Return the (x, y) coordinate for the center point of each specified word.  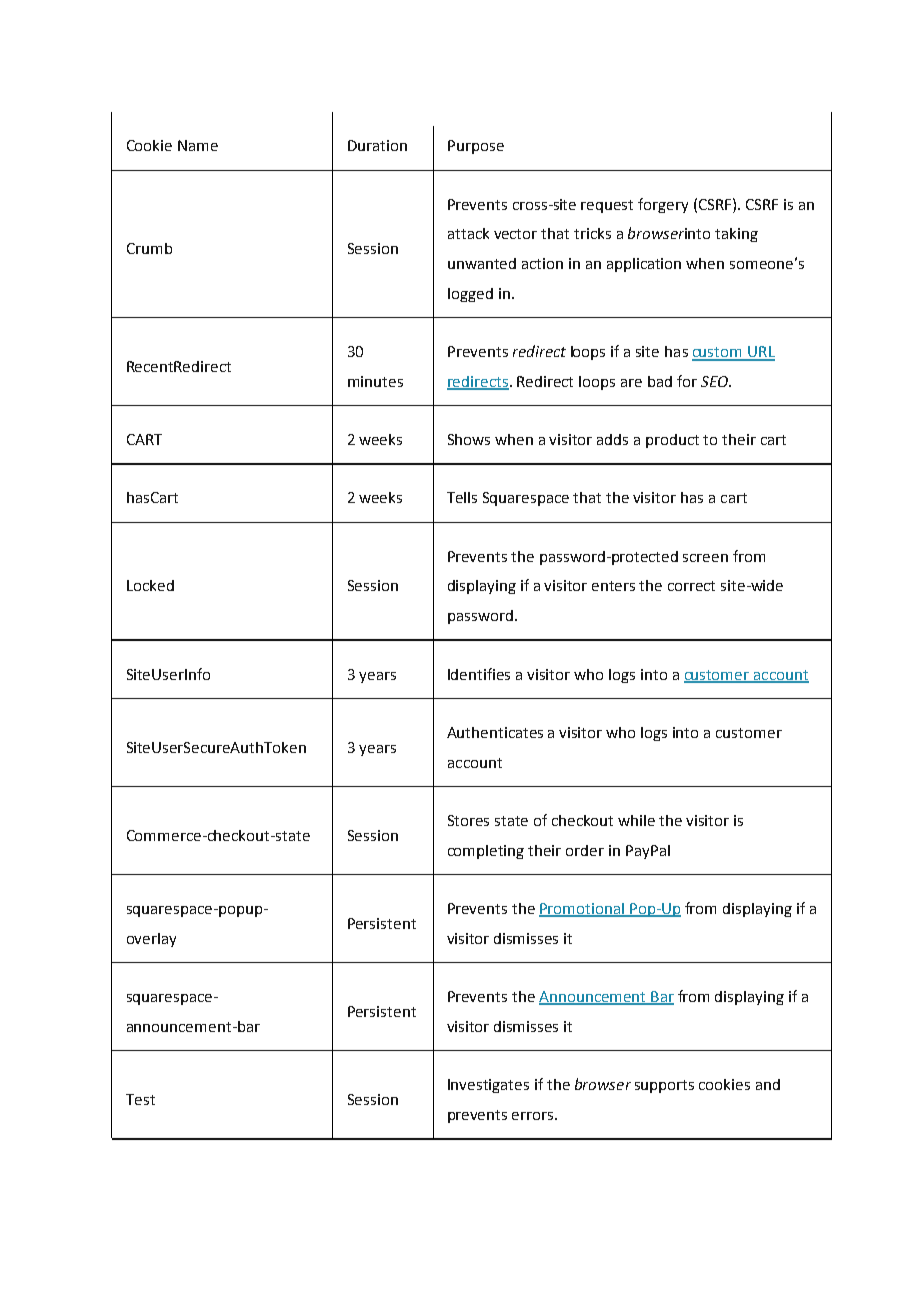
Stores (468, 820)
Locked (150, 585)
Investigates (488, 1086)
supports (664, 1086)
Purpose (476, 147)
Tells (462, 497)
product (672, 441)
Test (140, 1099)
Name (198, 145)
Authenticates (495, 732)
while (636, 820)
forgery (663, 205)
